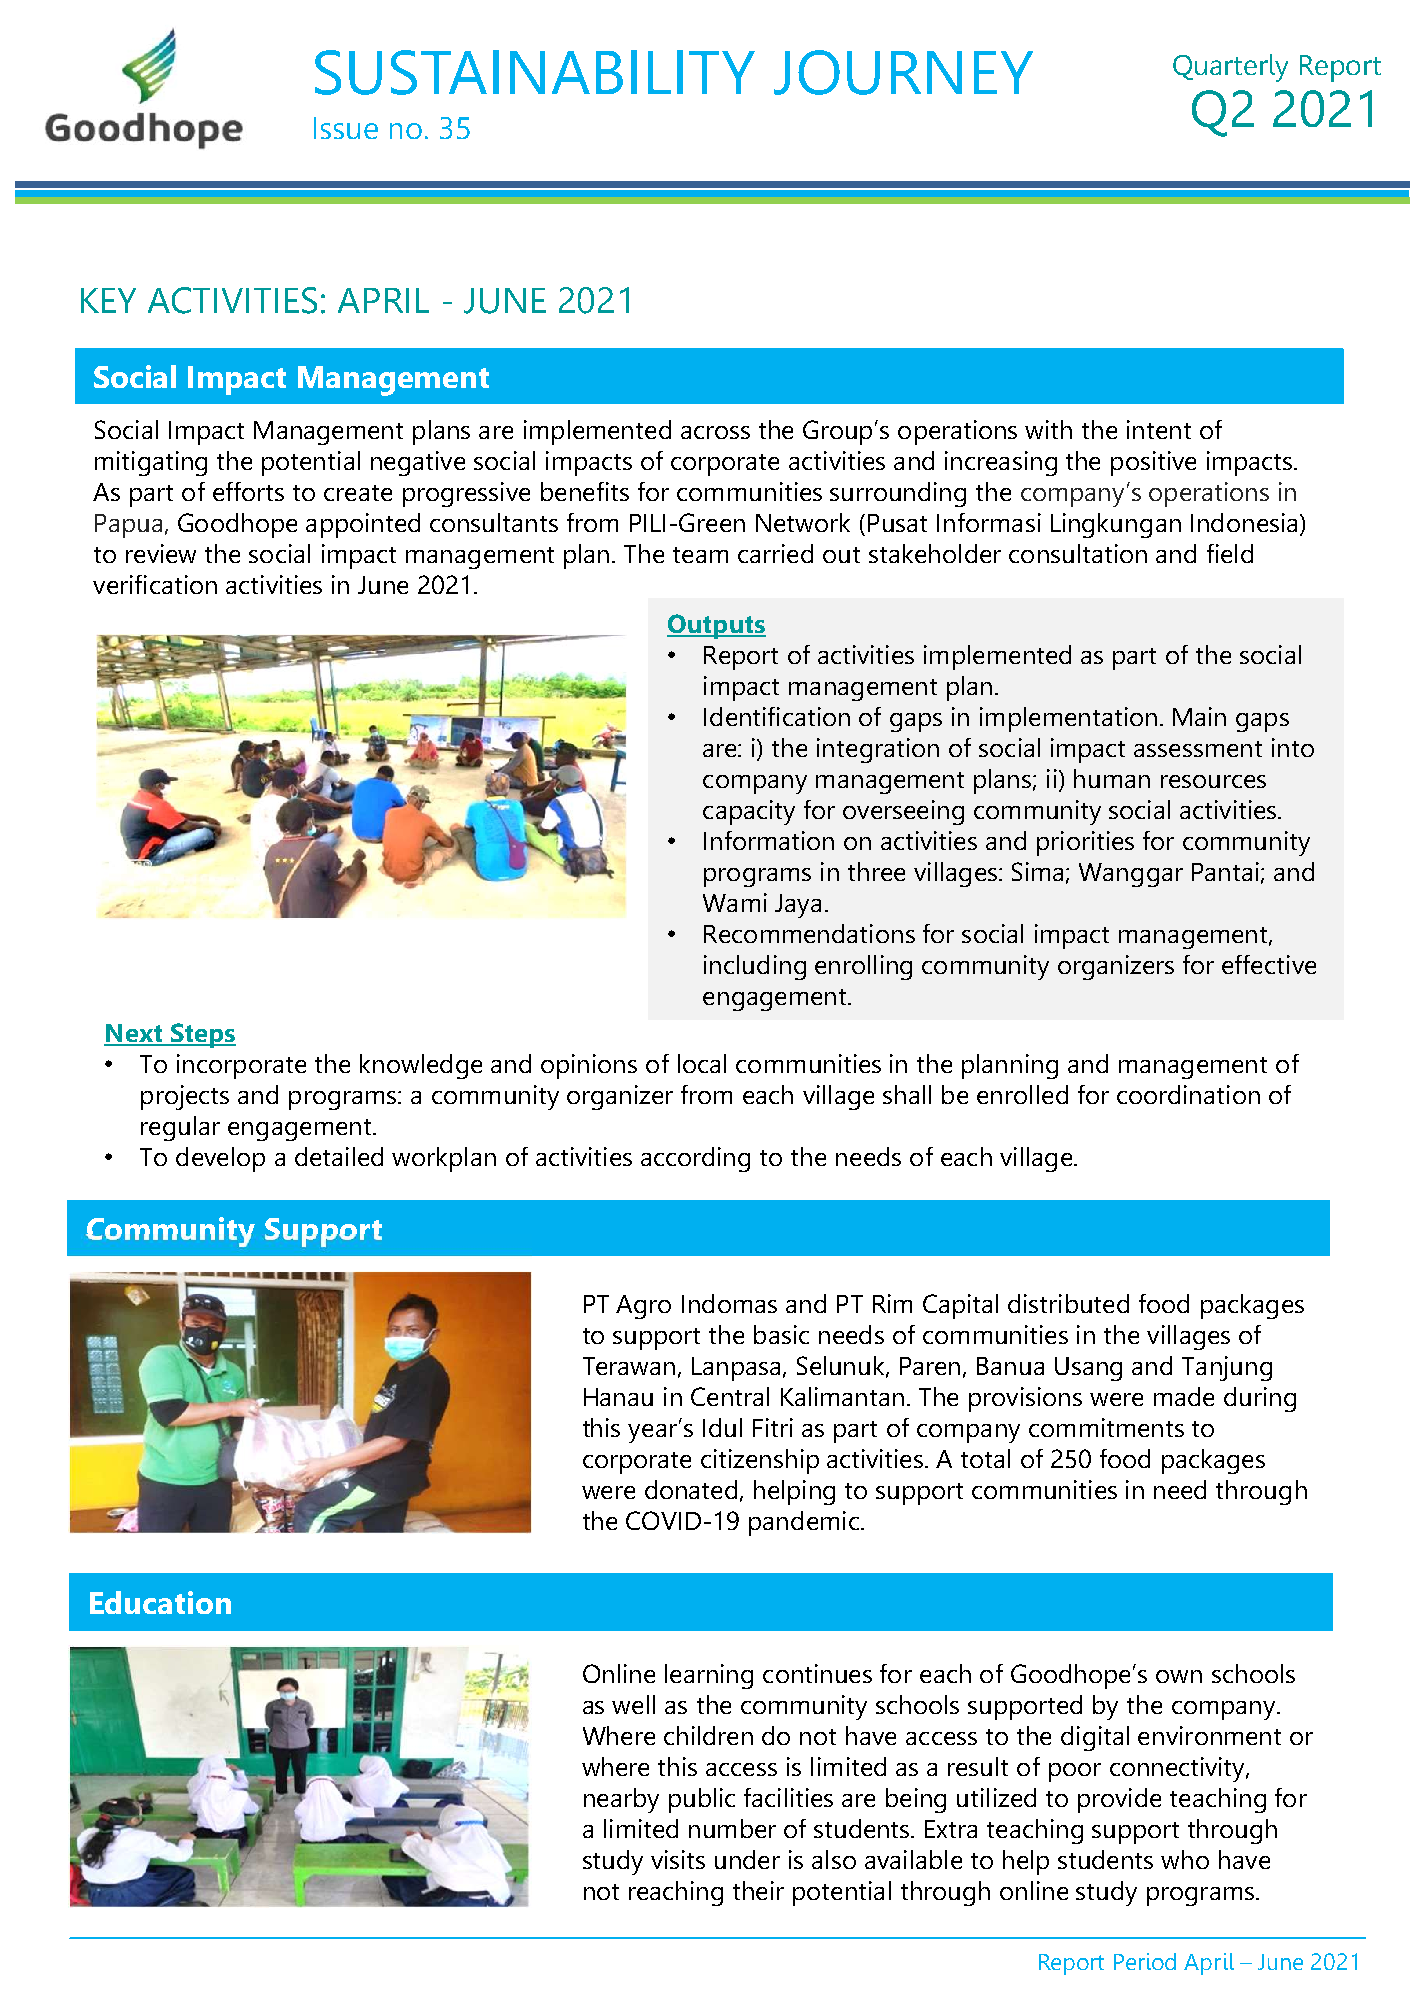 This screenshot has width=1424, height=2014. Describe the element at coordinates (202, 1035) in the screenshot. I see `Steps` at that location.
